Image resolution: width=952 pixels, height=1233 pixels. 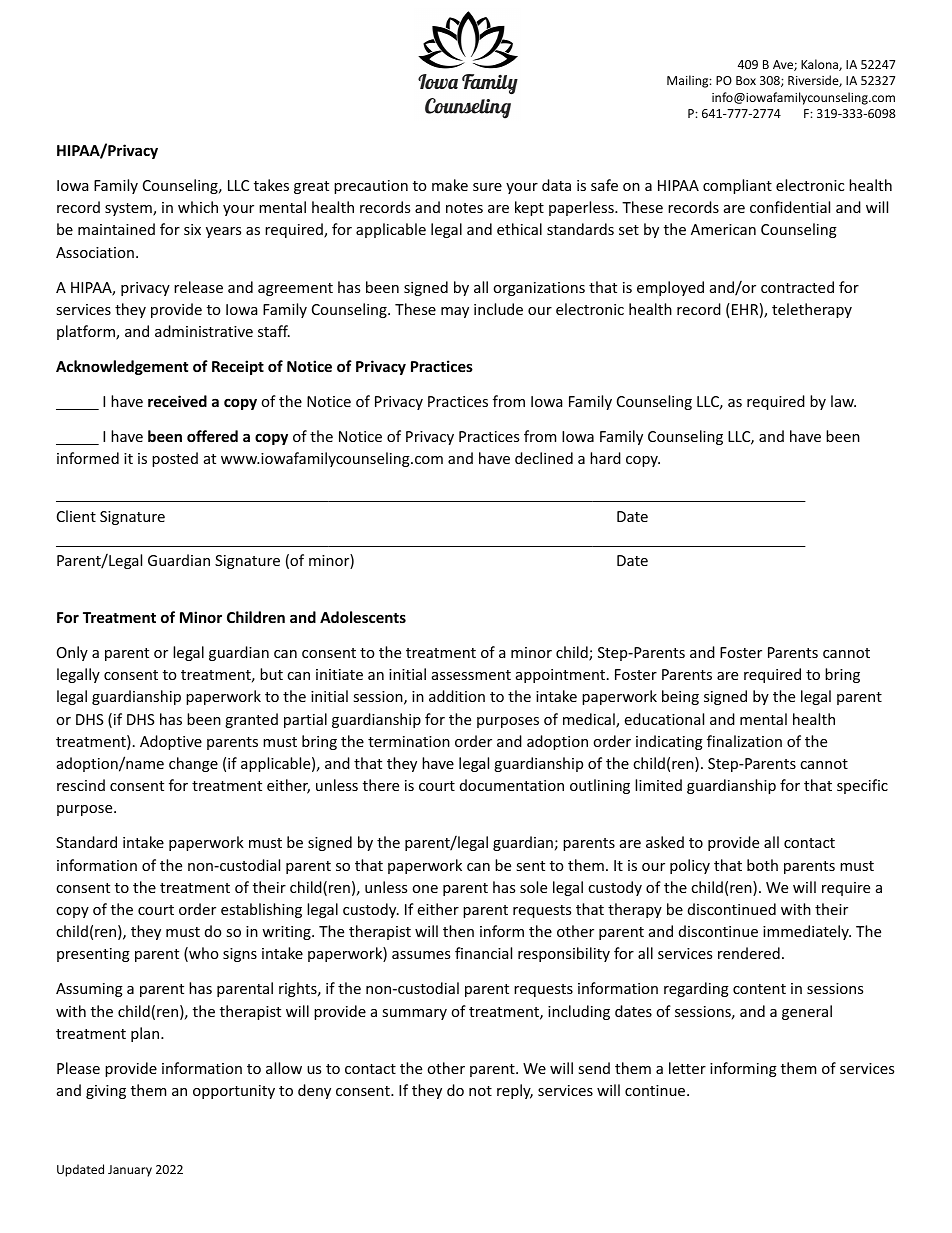 I want to click on make, so click(x=450, y=185).
